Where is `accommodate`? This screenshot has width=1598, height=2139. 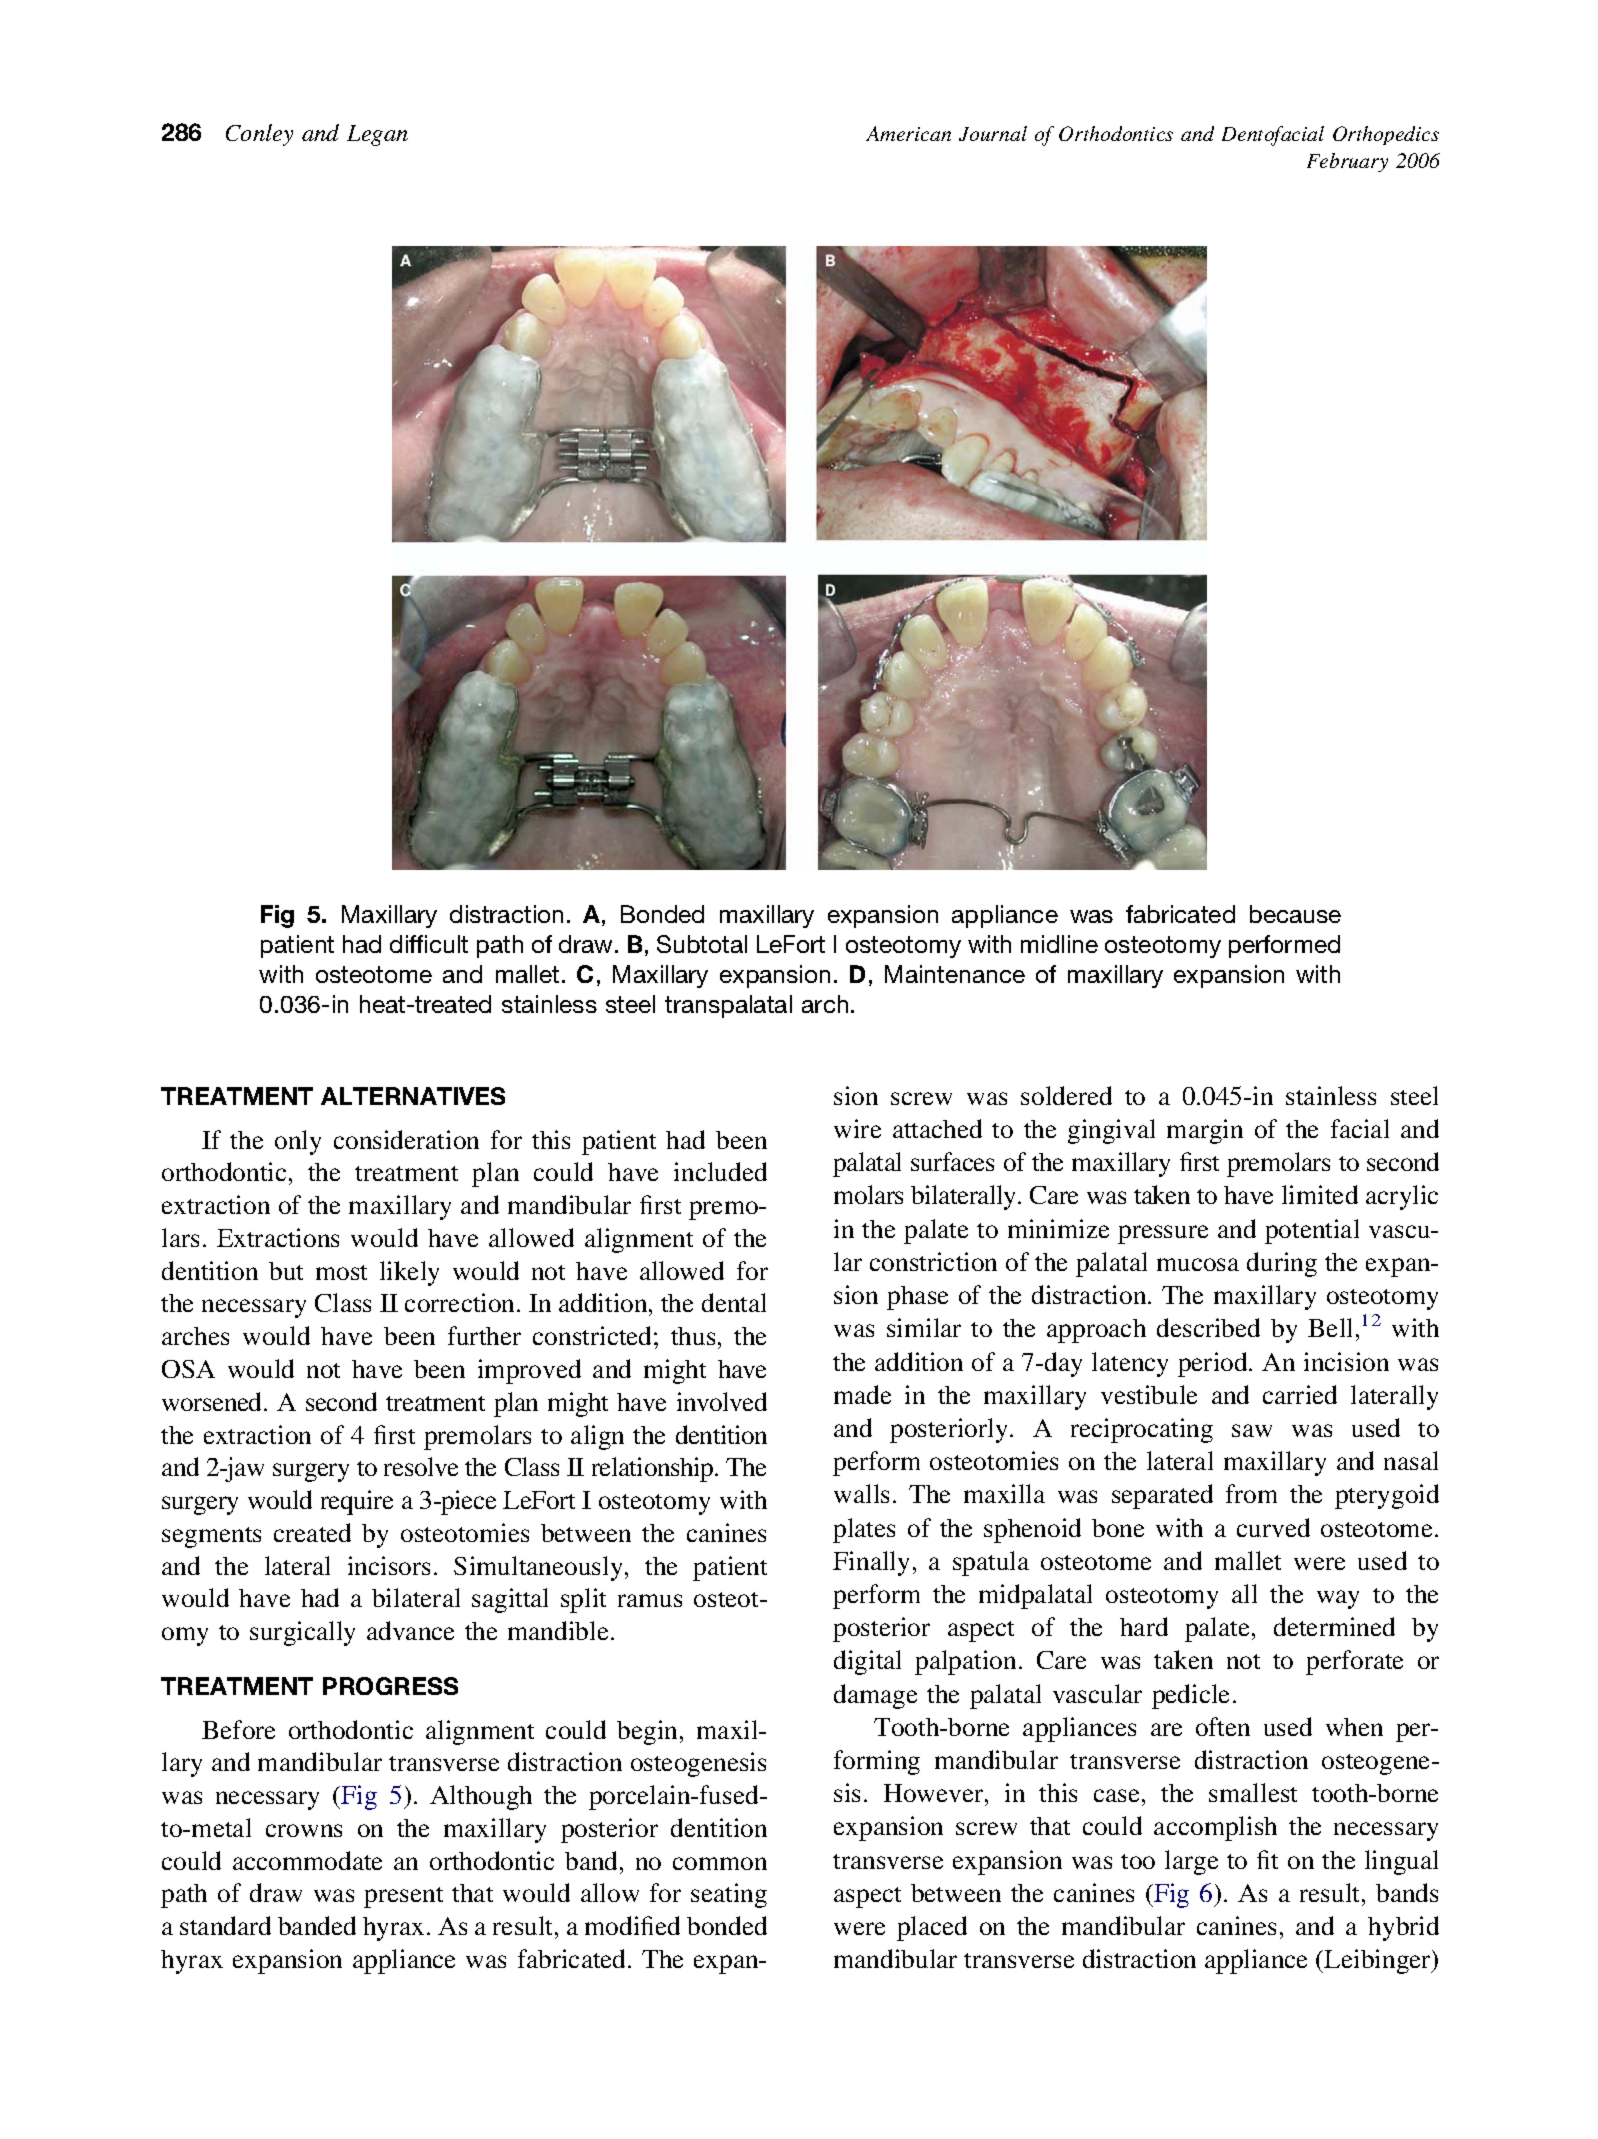
accommodate is located at coordinates (307, 1860).
